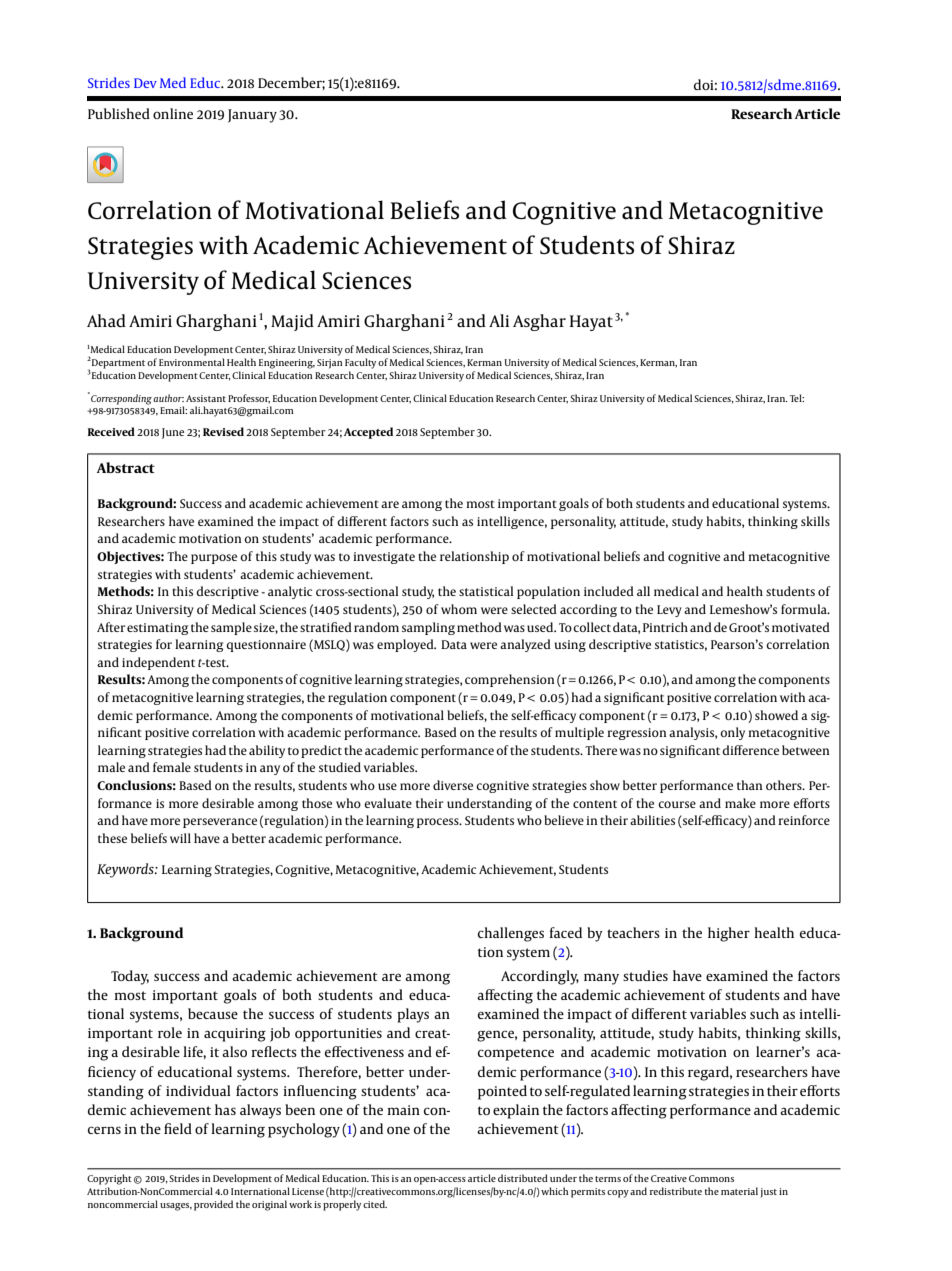 The width and height of the screenshot is (952, 1271). I want to click on distributed, so click(523, 1178).
